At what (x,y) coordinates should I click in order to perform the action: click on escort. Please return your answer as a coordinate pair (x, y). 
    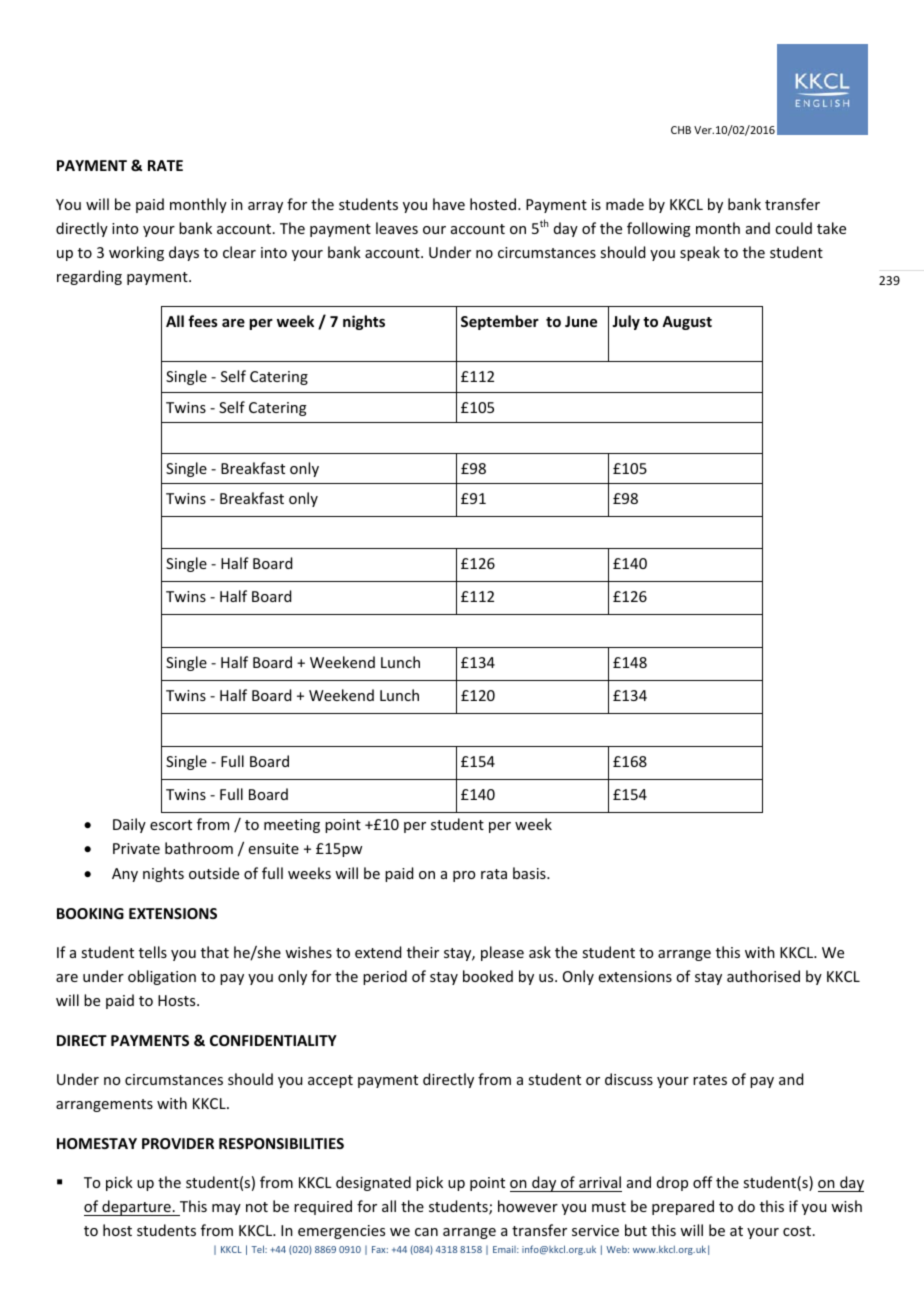
    Looking at the image, I should click on (171, 825).
